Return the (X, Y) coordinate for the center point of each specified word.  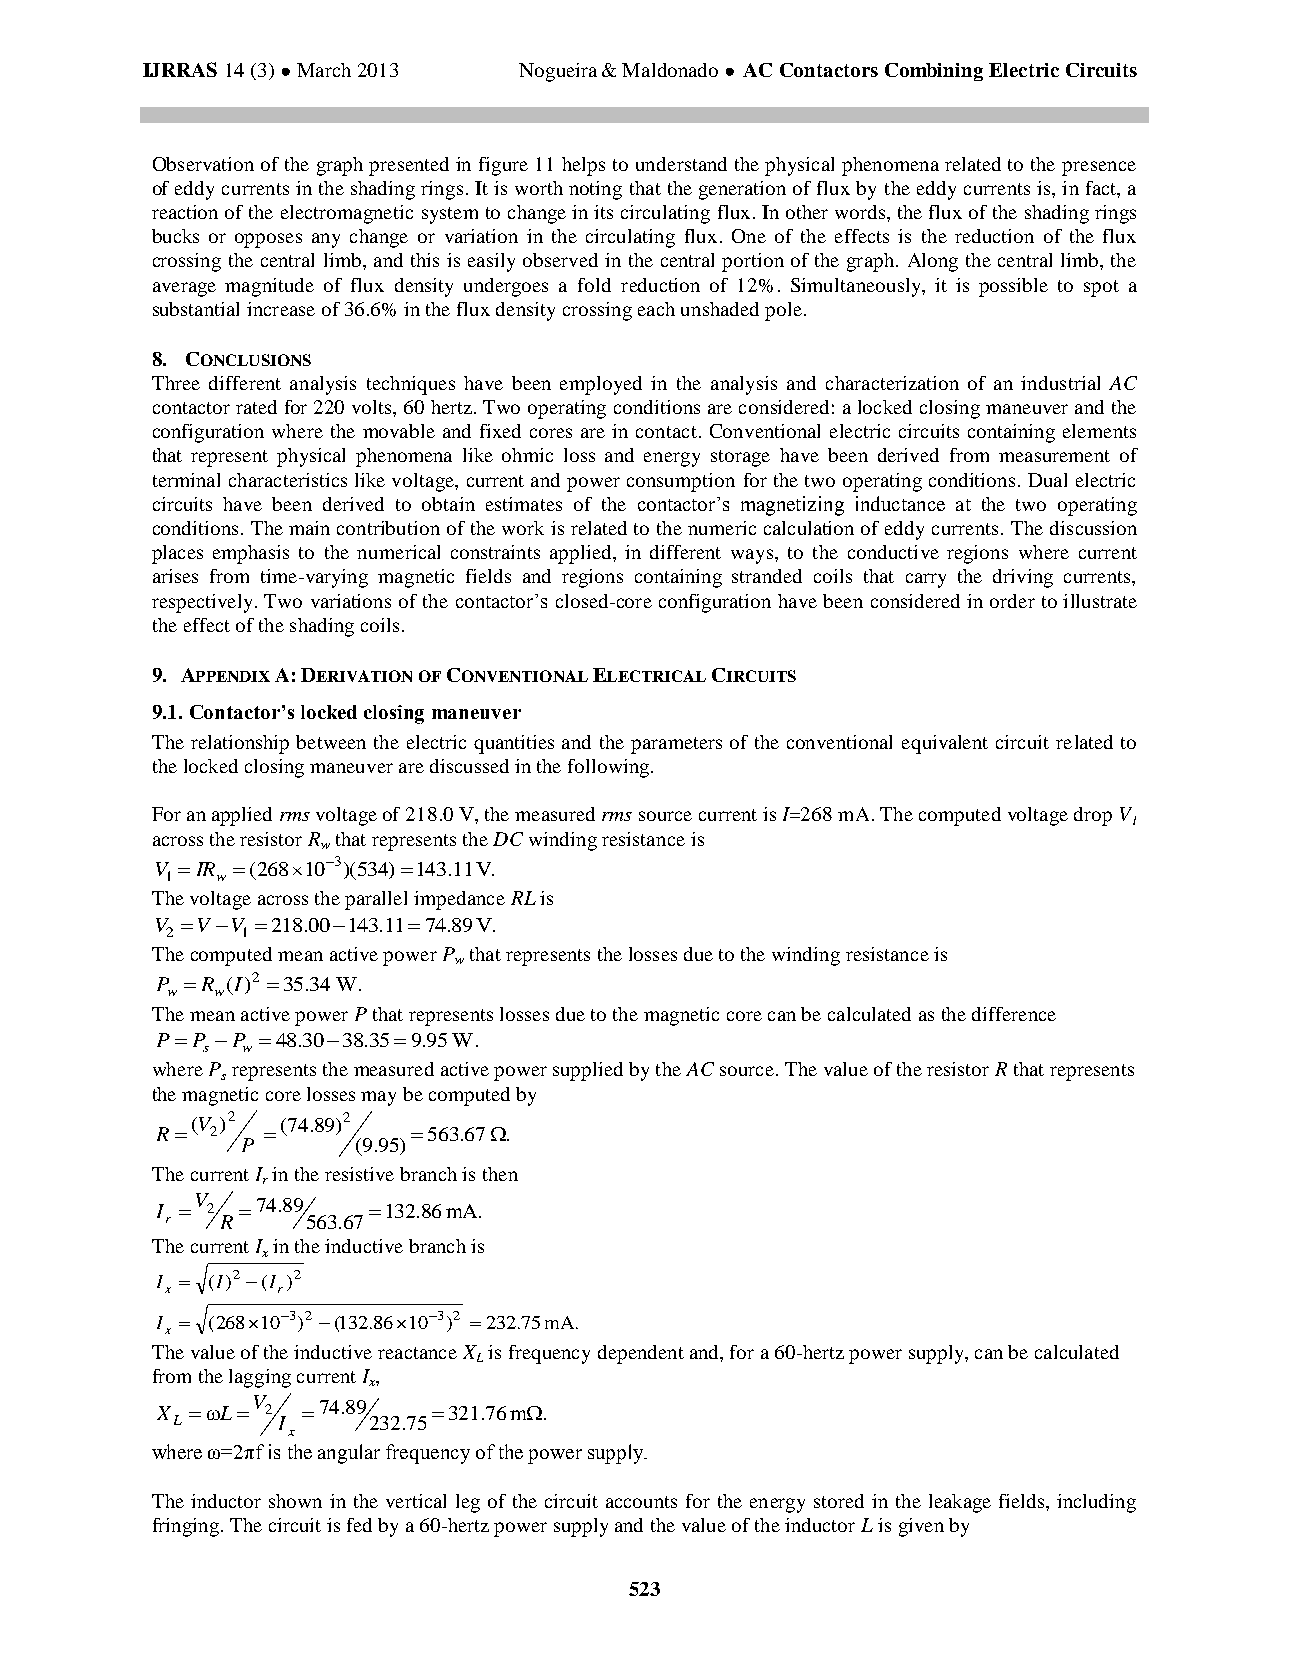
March (324, 70)
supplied (588, 1071)
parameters (676, 745)
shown (295, 1501)
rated (256, 407)
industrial (1060, 383)
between (331, 742)
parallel (376, 900)
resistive (359, 1174)
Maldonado (670, 70)
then (500, 1174)
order (1012, 601)
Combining (934, 72)
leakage (960, 1503)
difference (1014, 1014)
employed (601, 385)
